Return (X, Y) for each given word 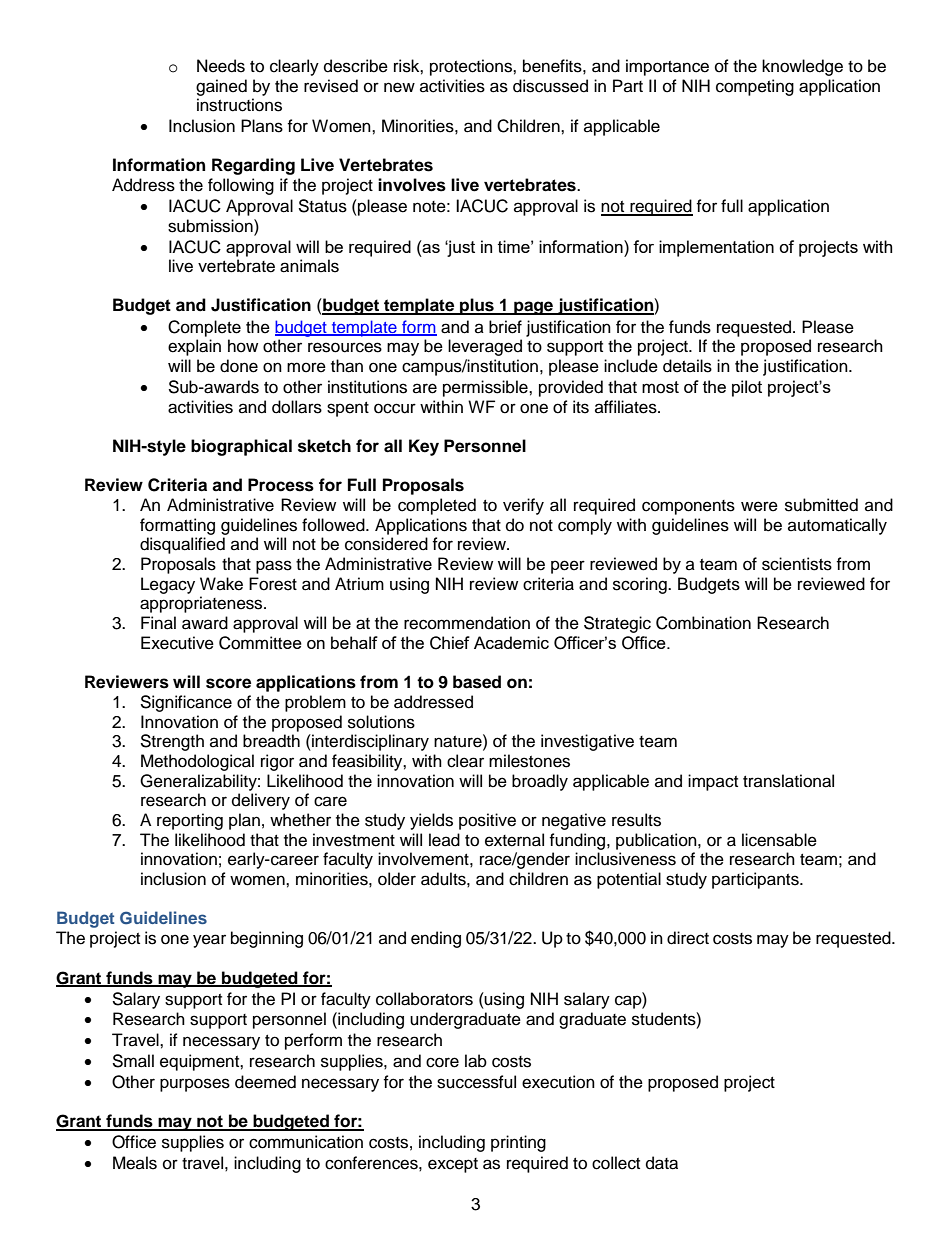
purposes (195, 1085)
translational (788, 781)
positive (487, 821)
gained (221, 87)
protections (472, 67)
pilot (747, 388)
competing (755, 87)
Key (424, 447)
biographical (241, 447)
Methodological (197, 762)
